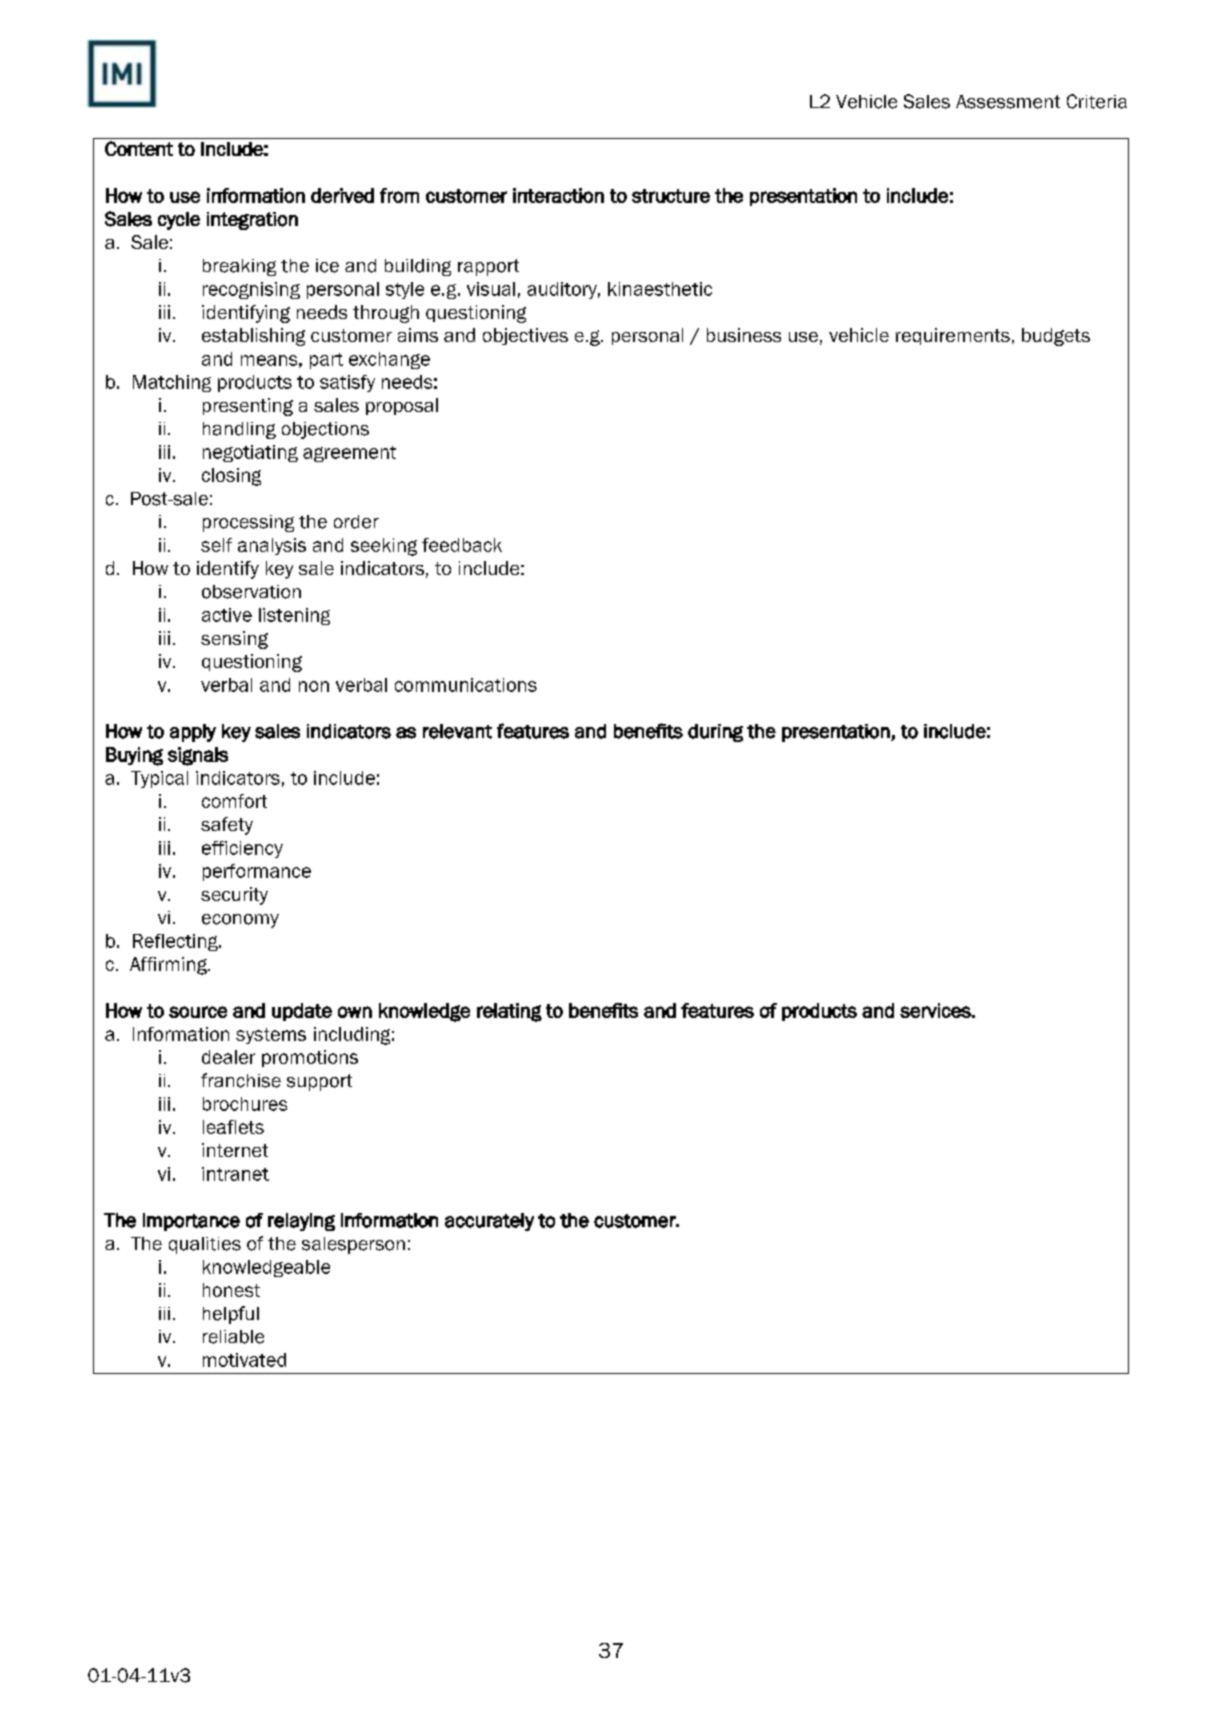 This screenshot has width=1222, height=1729. I want to click on during, so click(715, 733).
